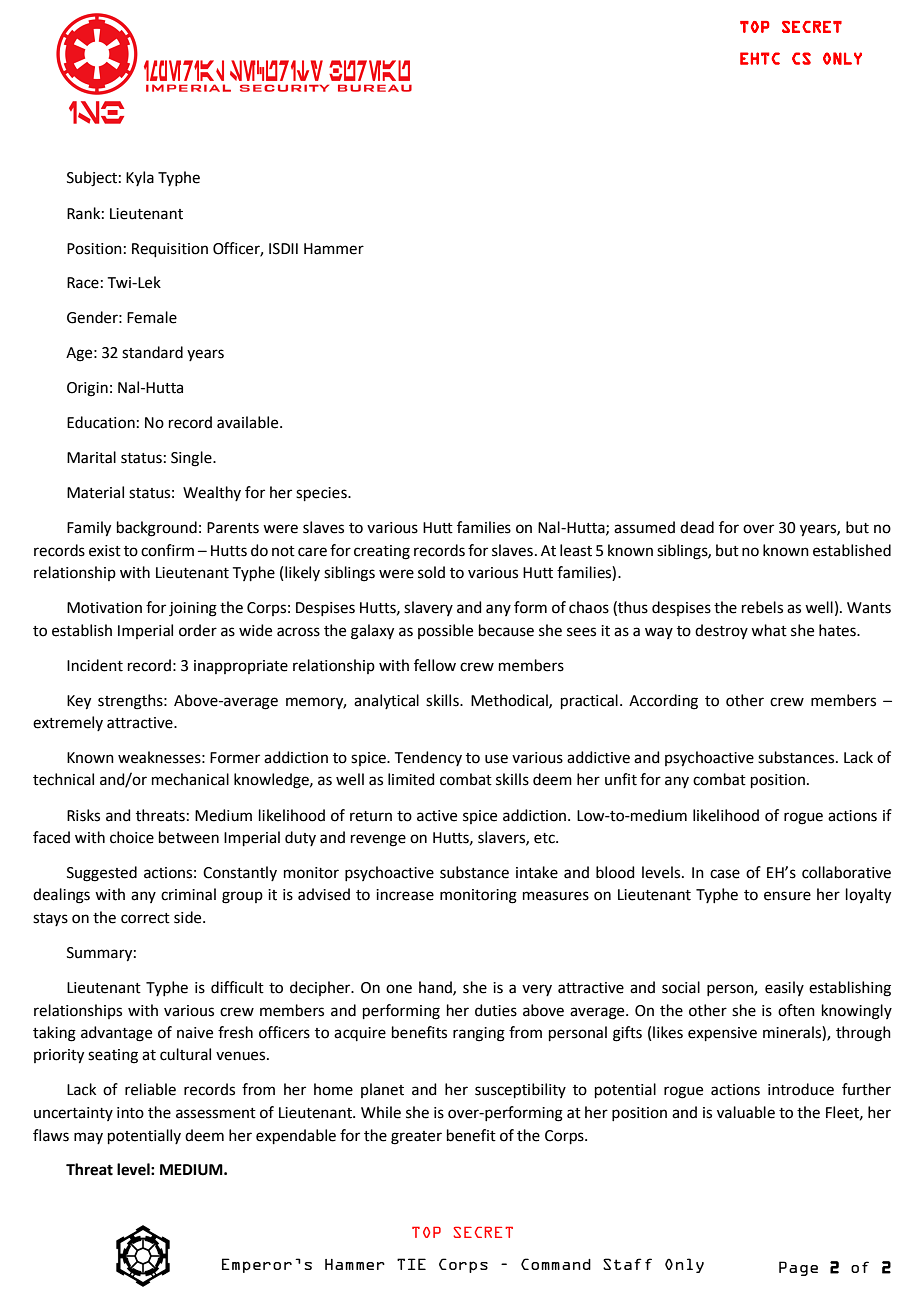 The image size is (924, 1308). Describe the element at coordinates (116, 1034) in the screenshot. I see `advantage` at that location.
